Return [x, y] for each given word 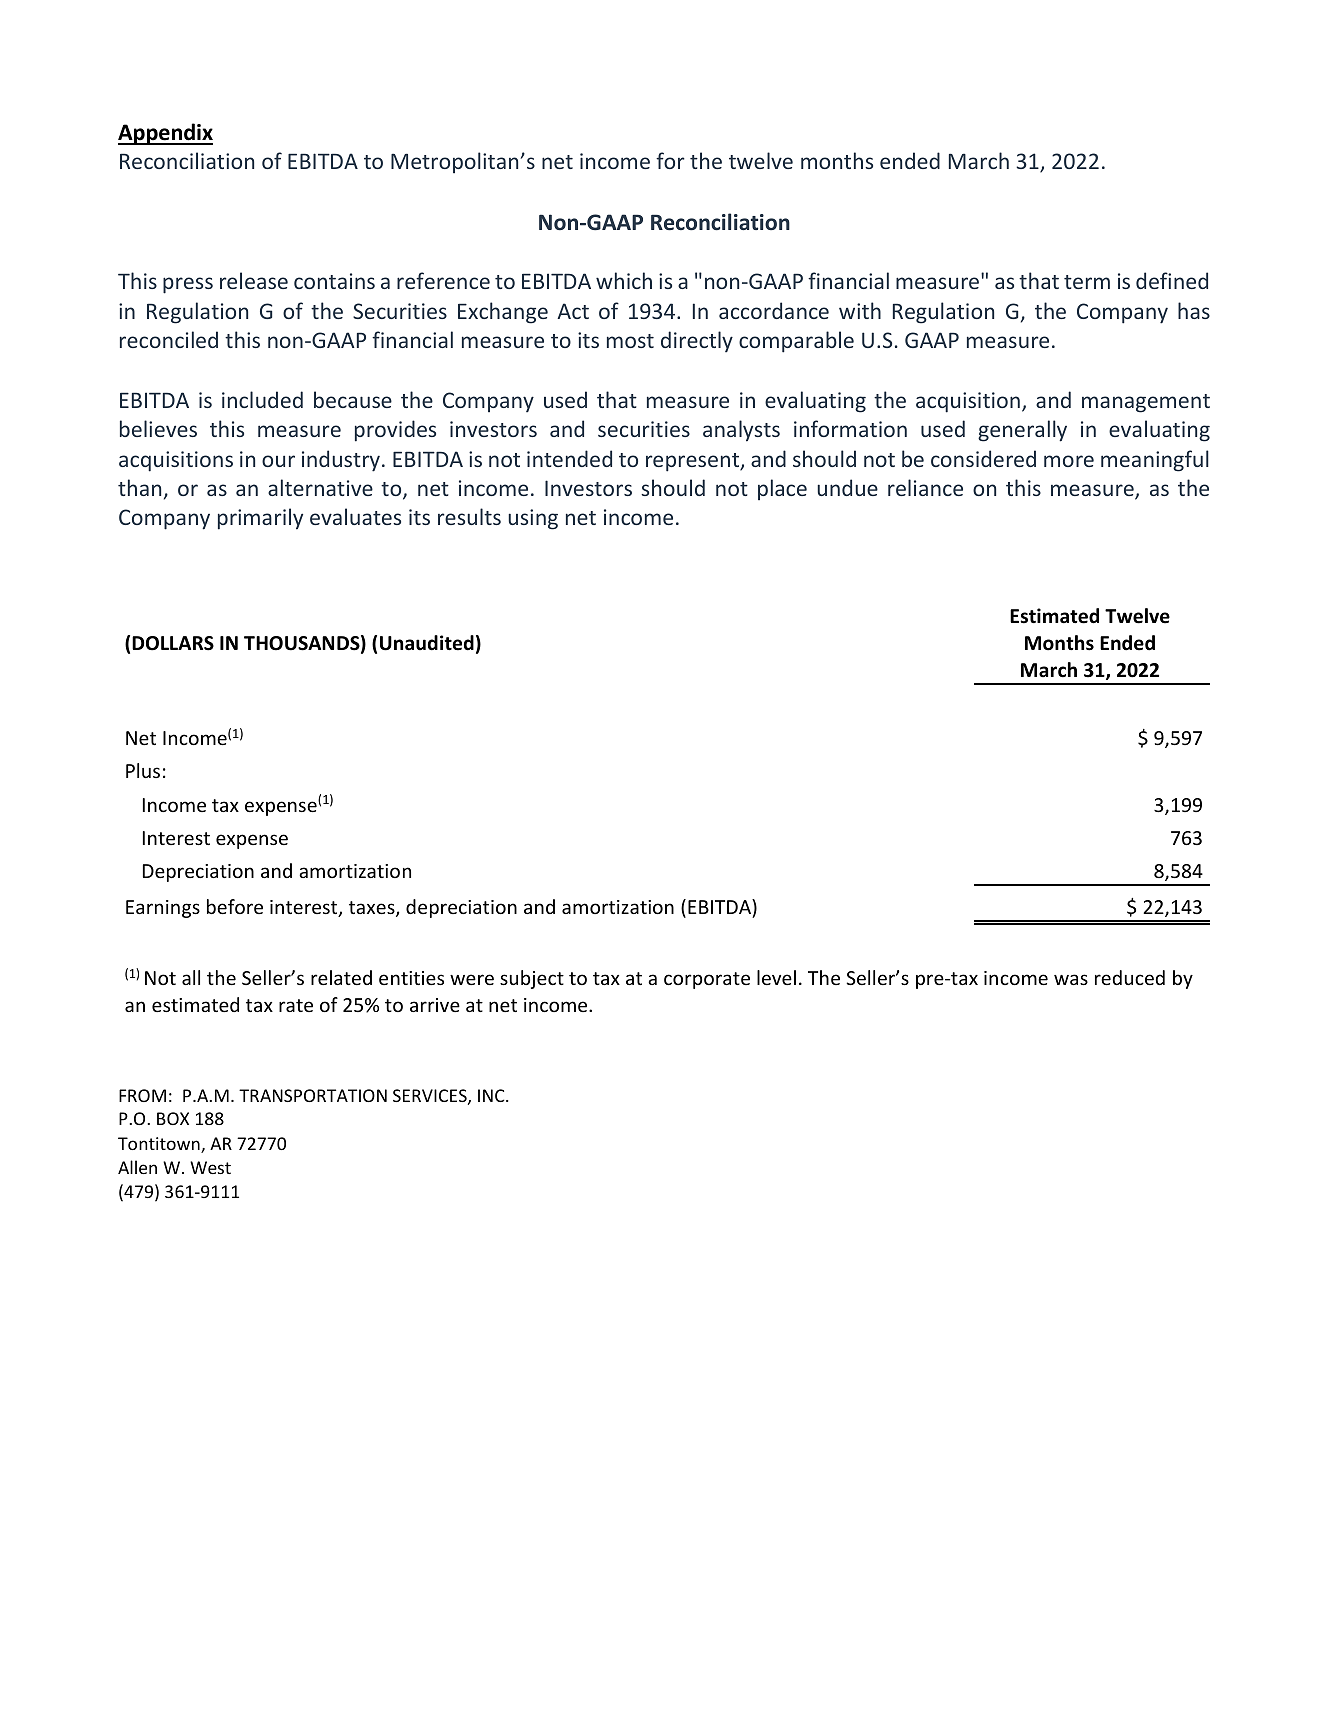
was [1071, 979]
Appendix [165, 134]
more [1069, 461]
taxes [373, 909]
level [776, 977]
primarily [260, 519]
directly [697, 341]
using [533, 519]
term [1087, 282]
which [624, 280]
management [1146, 403]
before [235, 906]
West [210, 1167]
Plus [143, 770]
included [262, 399]
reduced [1130, 977]
